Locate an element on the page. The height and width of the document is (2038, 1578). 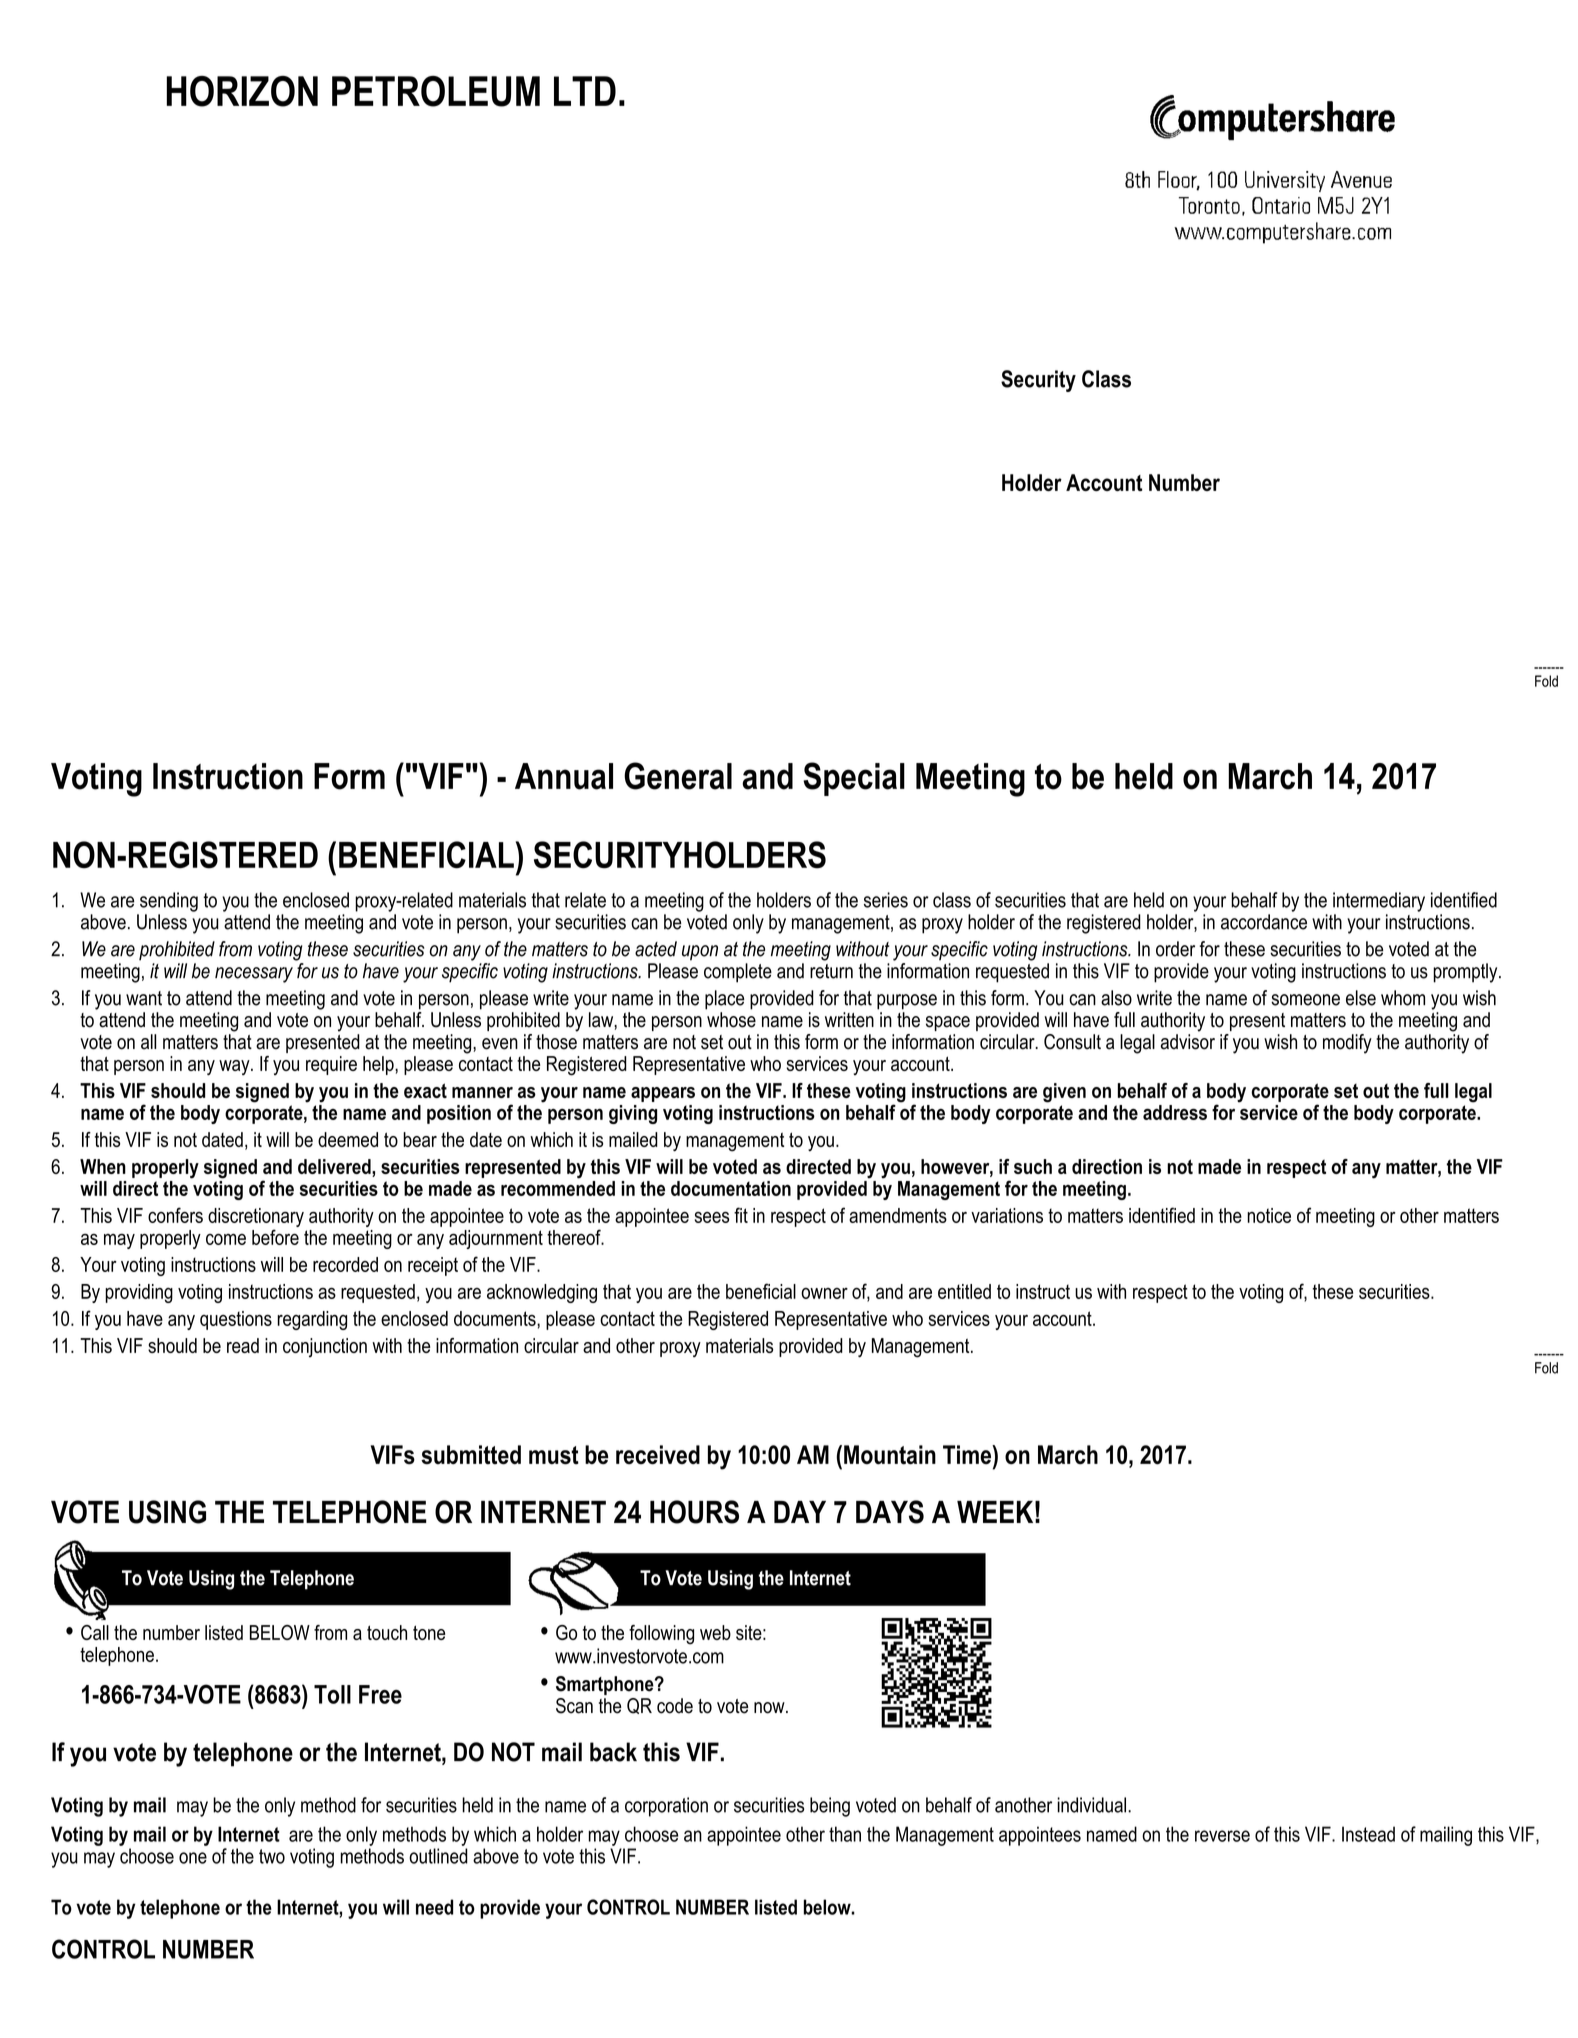
PETROLEUM is located at coordinates (436, 91).
